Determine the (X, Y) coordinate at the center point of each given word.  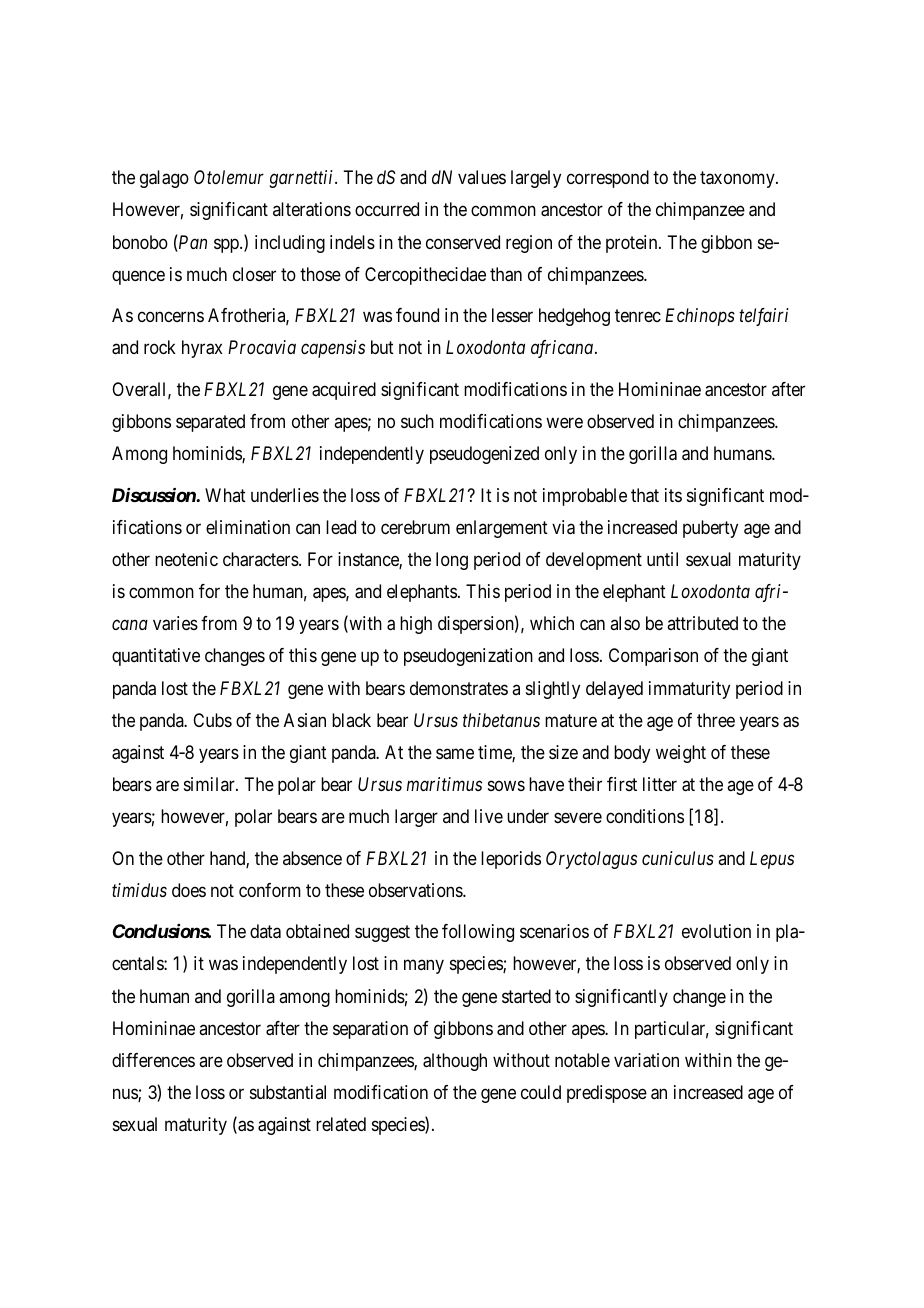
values (482, 177)
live (489, 816)
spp (227, 245)
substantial (288, 1092)
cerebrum (415, 527)
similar (210, 784)
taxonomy (738, 179)
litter (660, 784)
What (225, 495)
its (673, 495)
